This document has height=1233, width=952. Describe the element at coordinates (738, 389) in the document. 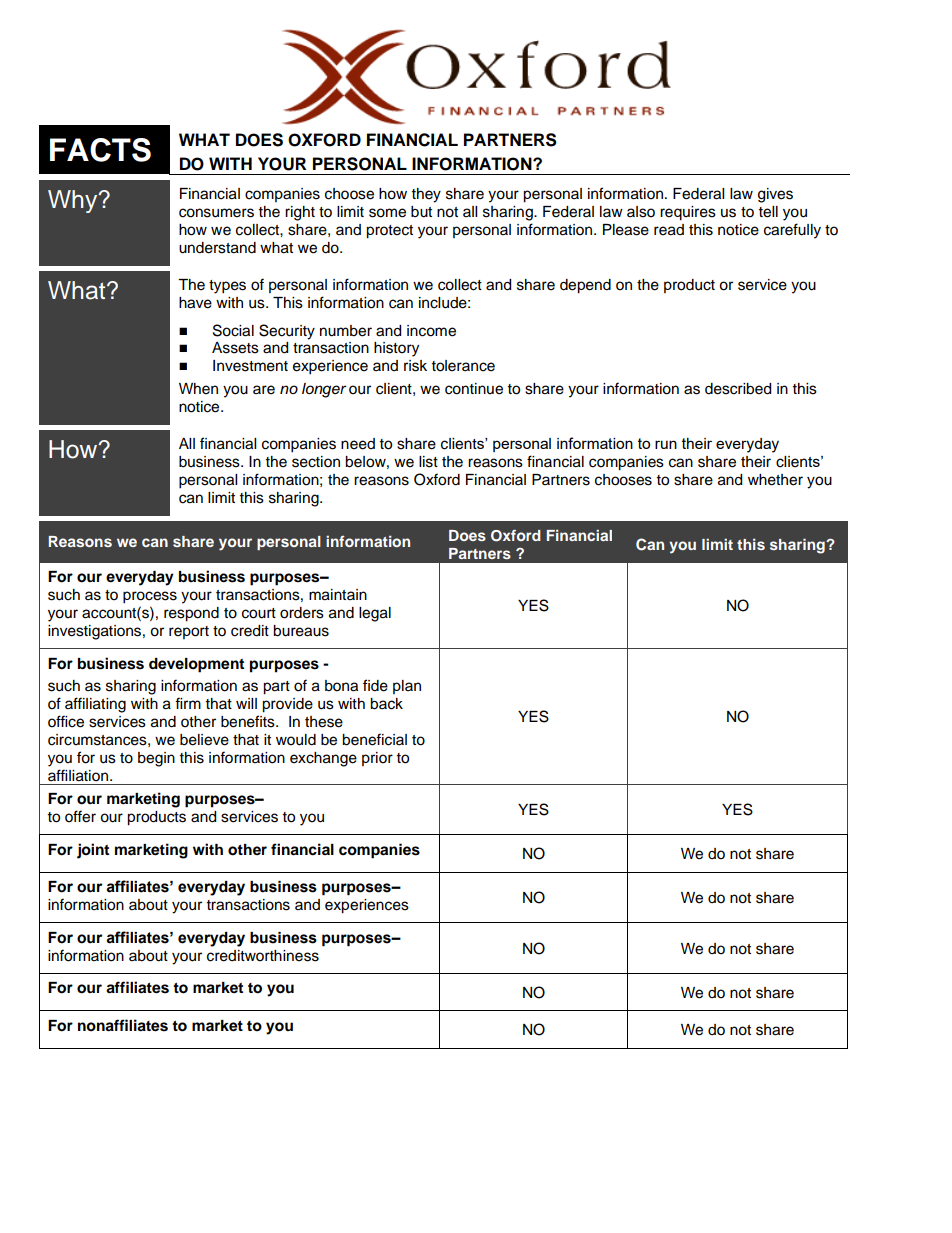

I see `described` at that location.
